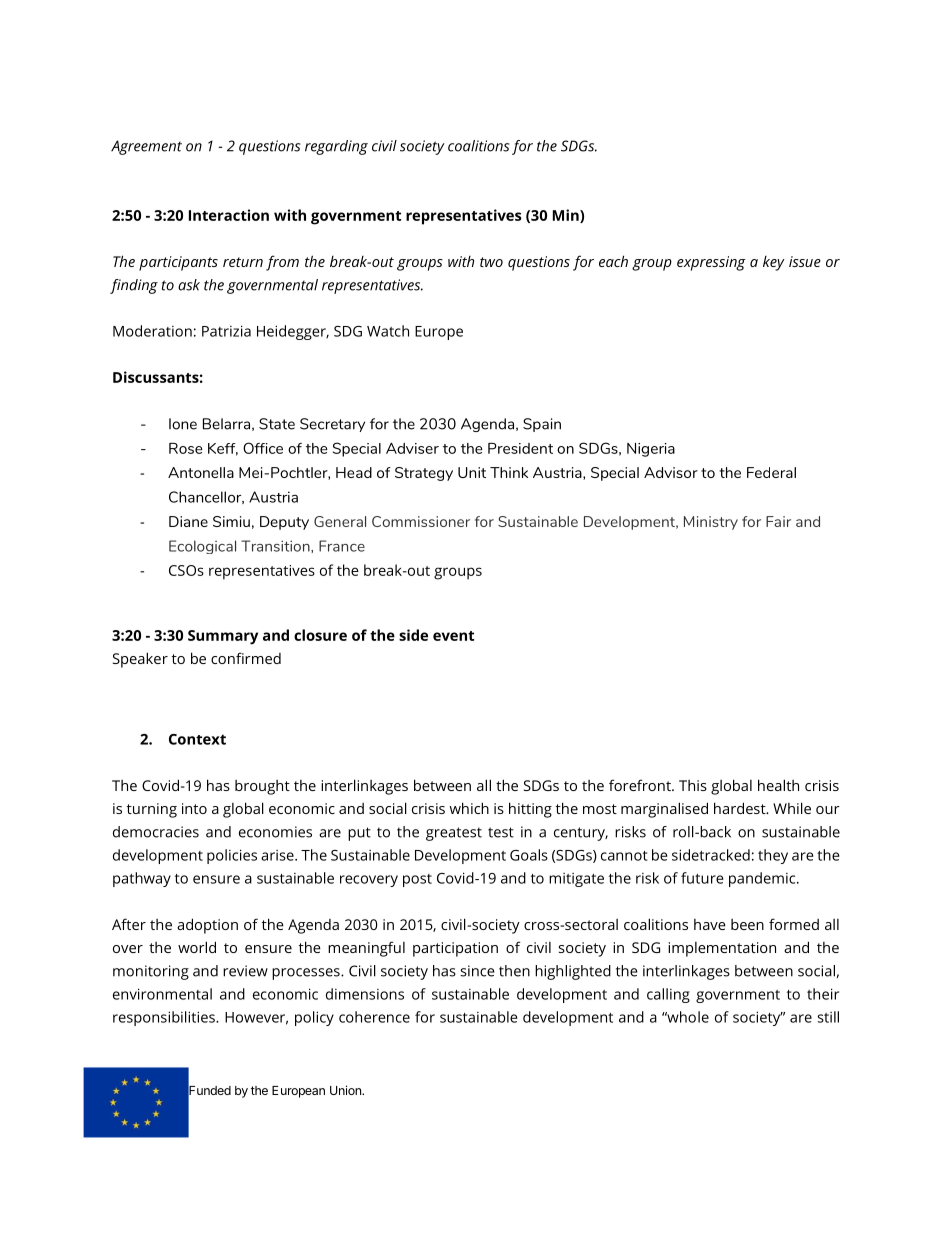  What do you see at coordinates (197, 739) in the document?
I see `Context` at bounding box center [197, 739].
